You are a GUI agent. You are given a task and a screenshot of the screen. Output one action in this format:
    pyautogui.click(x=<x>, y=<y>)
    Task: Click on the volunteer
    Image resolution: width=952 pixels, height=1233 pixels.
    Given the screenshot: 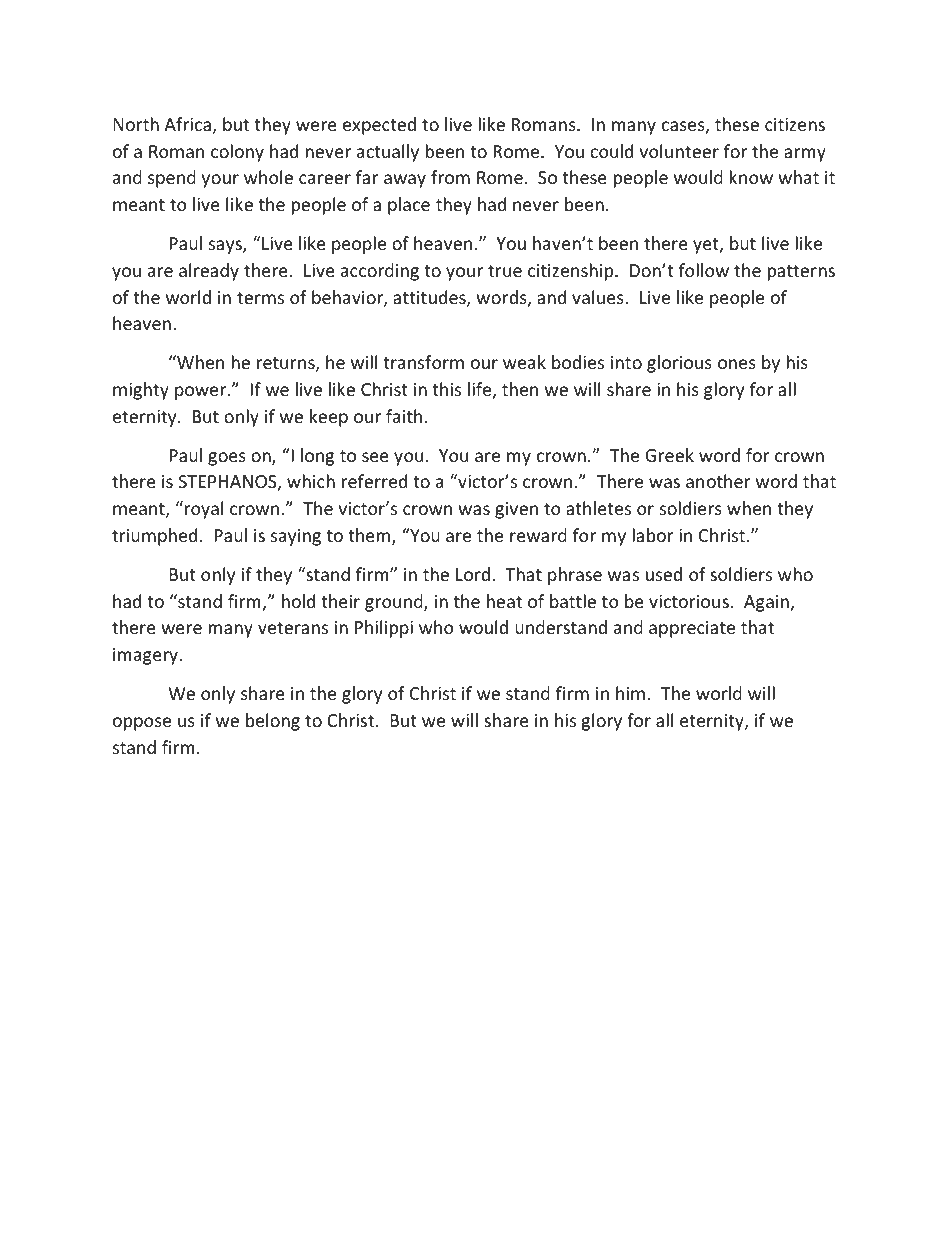 What is the action you would take?
    pyautogui.click(x=679, y=151)
